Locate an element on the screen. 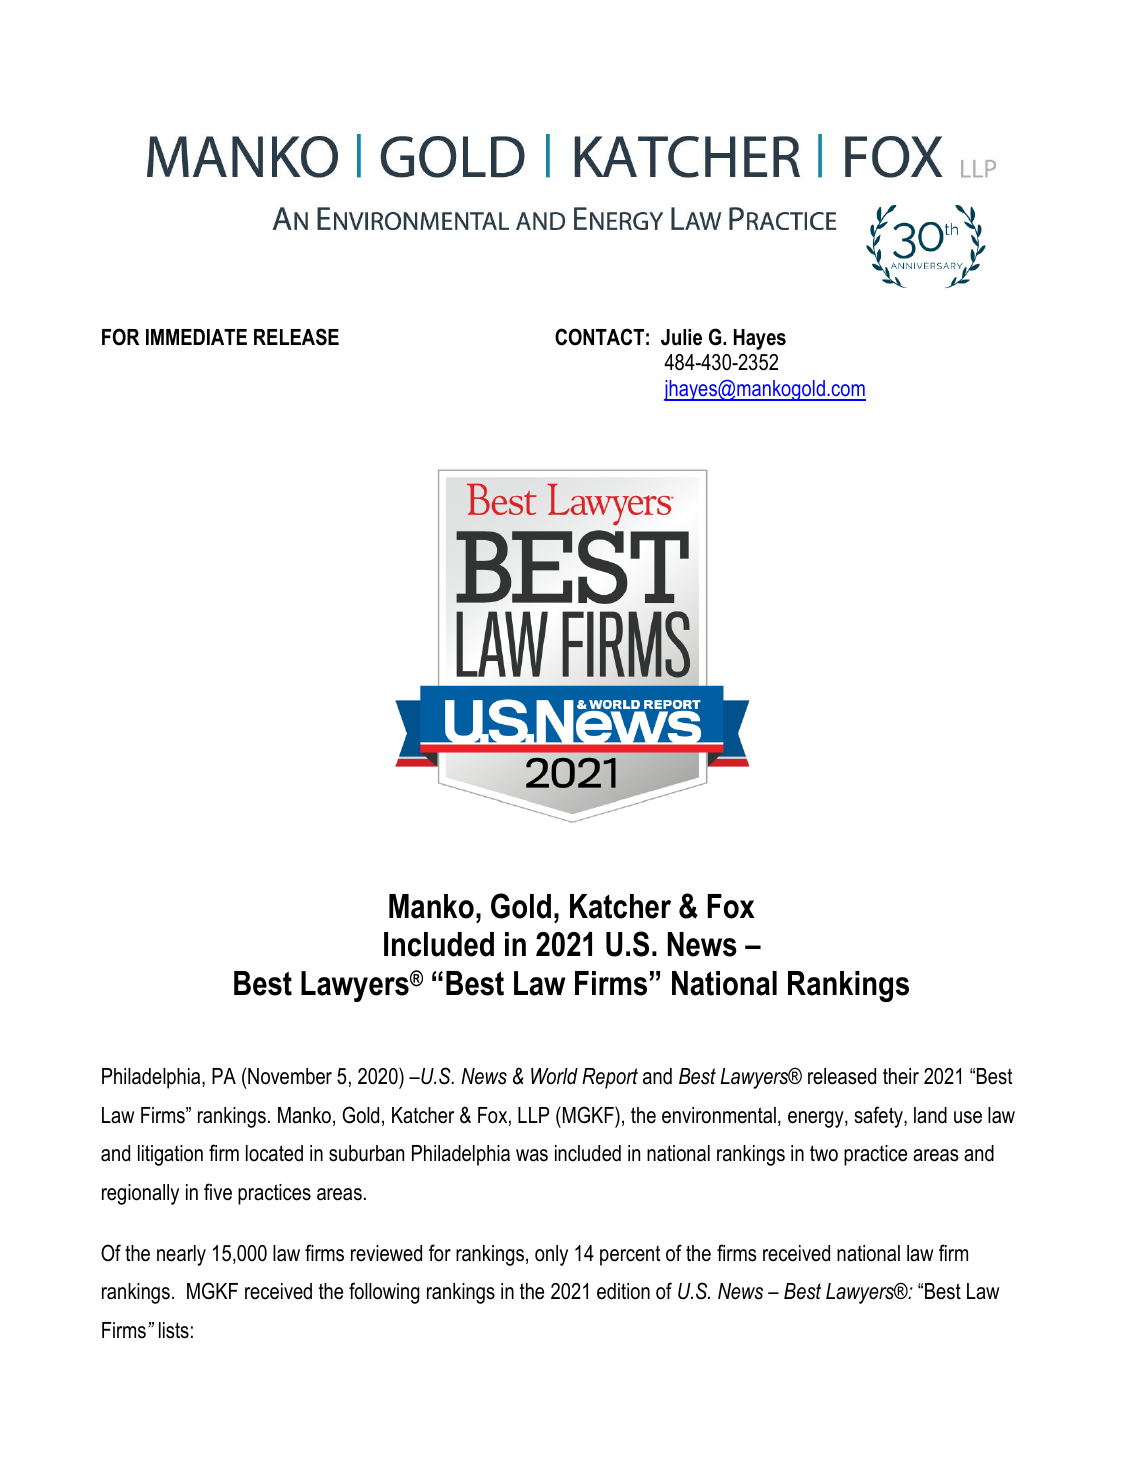 The image size is (1143, 1479). World is located at coordinates (554, 1076).
